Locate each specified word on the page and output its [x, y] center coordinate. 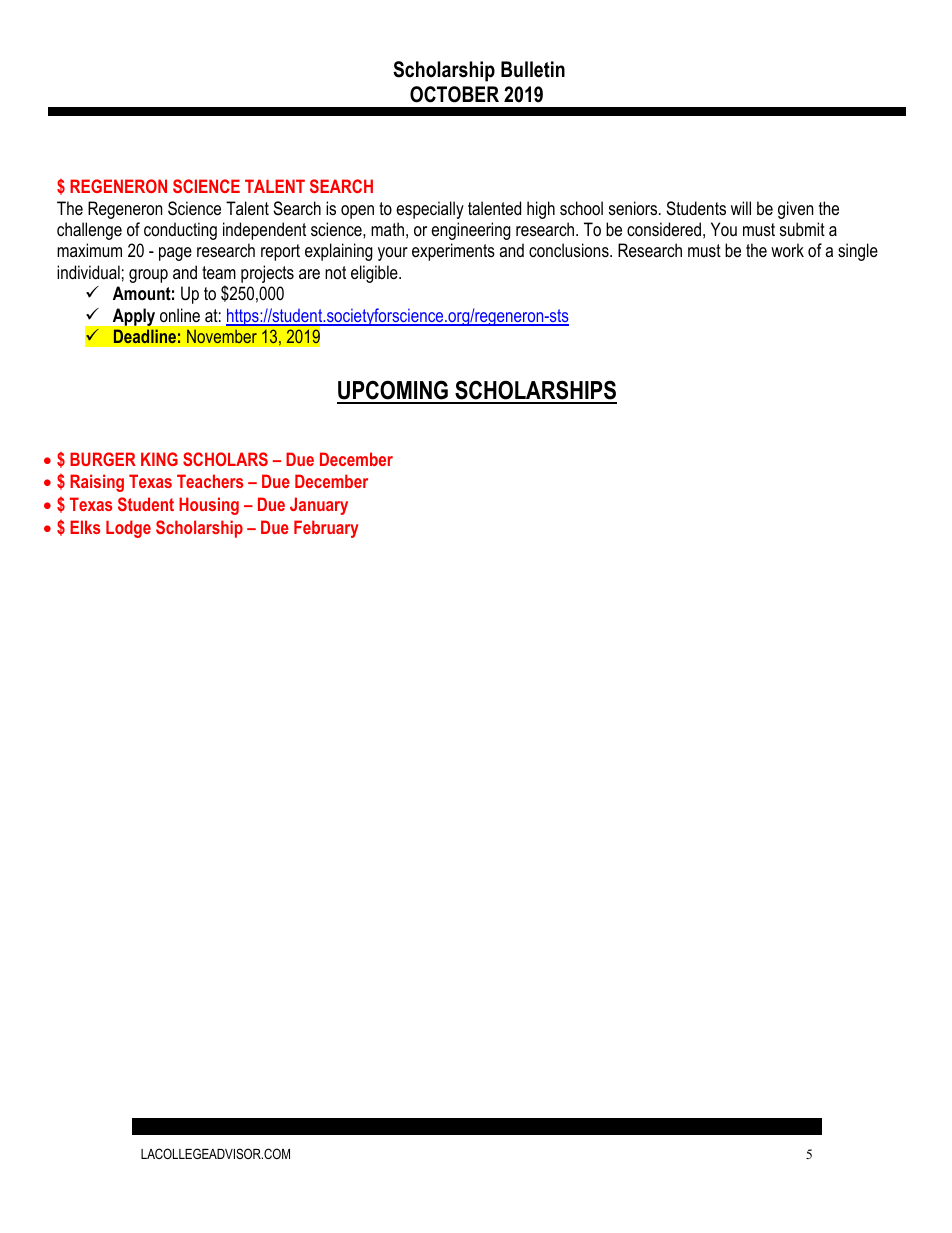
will [741, 208]
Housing [209, 506]
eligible [375, 274]
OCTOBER [454, 94]
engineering [471, 231]
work [787, 250]
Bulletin [533, 69]
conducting [180, 231]
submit [802, 229]
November [222, 336]
